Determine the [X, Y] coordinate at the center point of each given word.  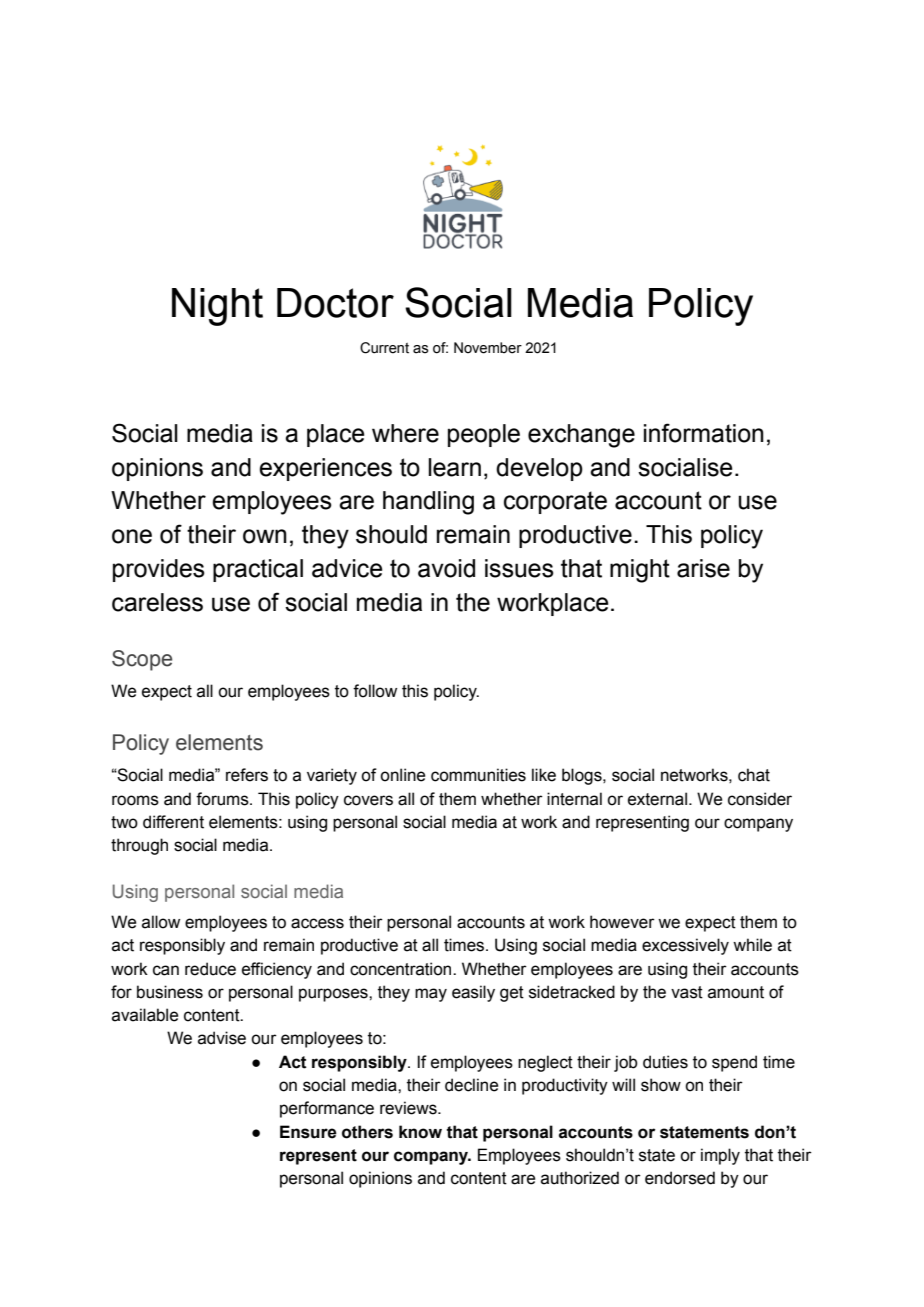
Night [217, 307]
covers [368, 800]
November [488, 348]
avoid [446, 568]
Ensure [308, 1132]
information [704, 433]
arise [703, 568]
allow [161, 922]
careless [157, 602]
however [622, 922]
